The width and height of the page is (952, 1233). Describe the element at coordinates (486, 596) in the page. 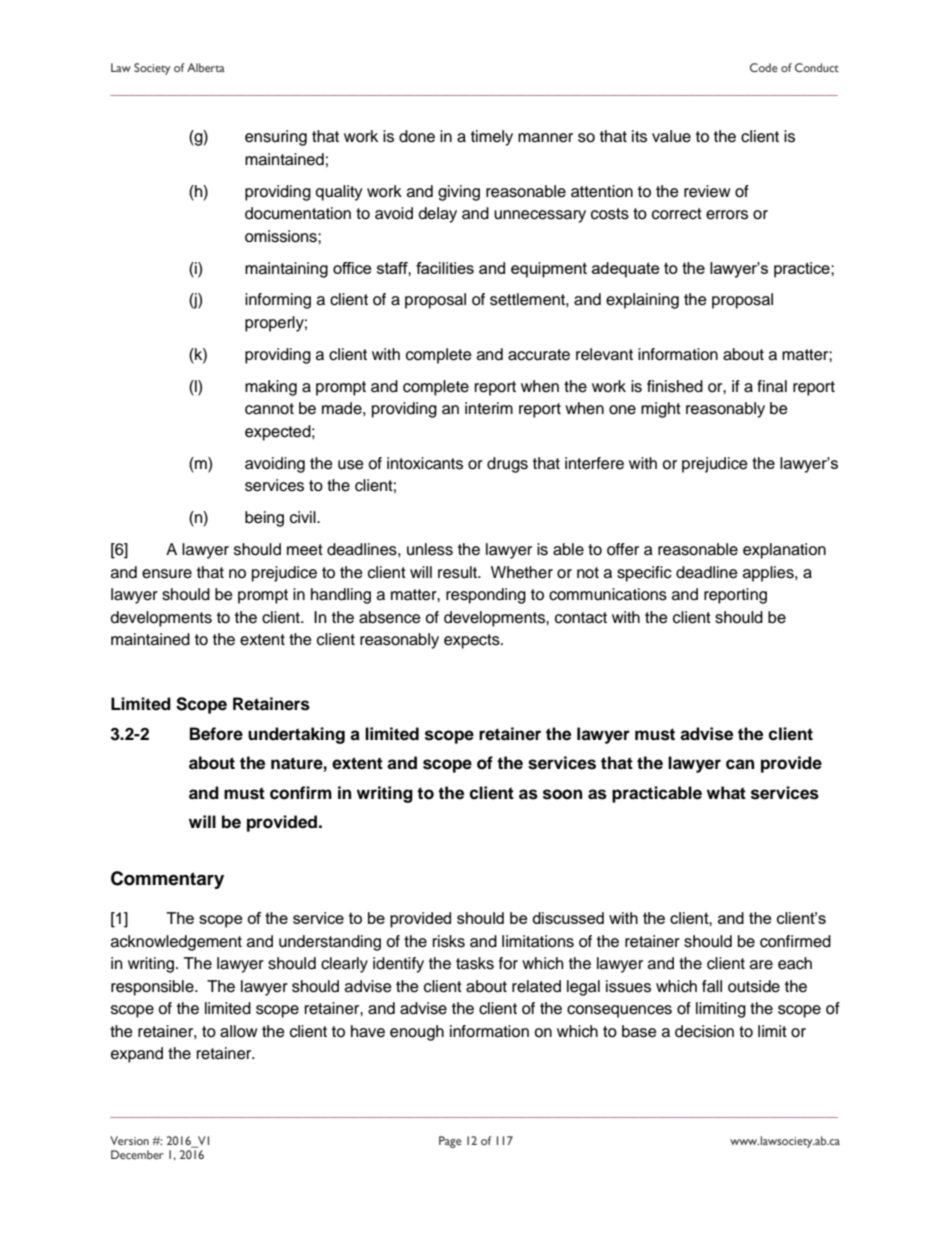

I see `responding` at that location.
